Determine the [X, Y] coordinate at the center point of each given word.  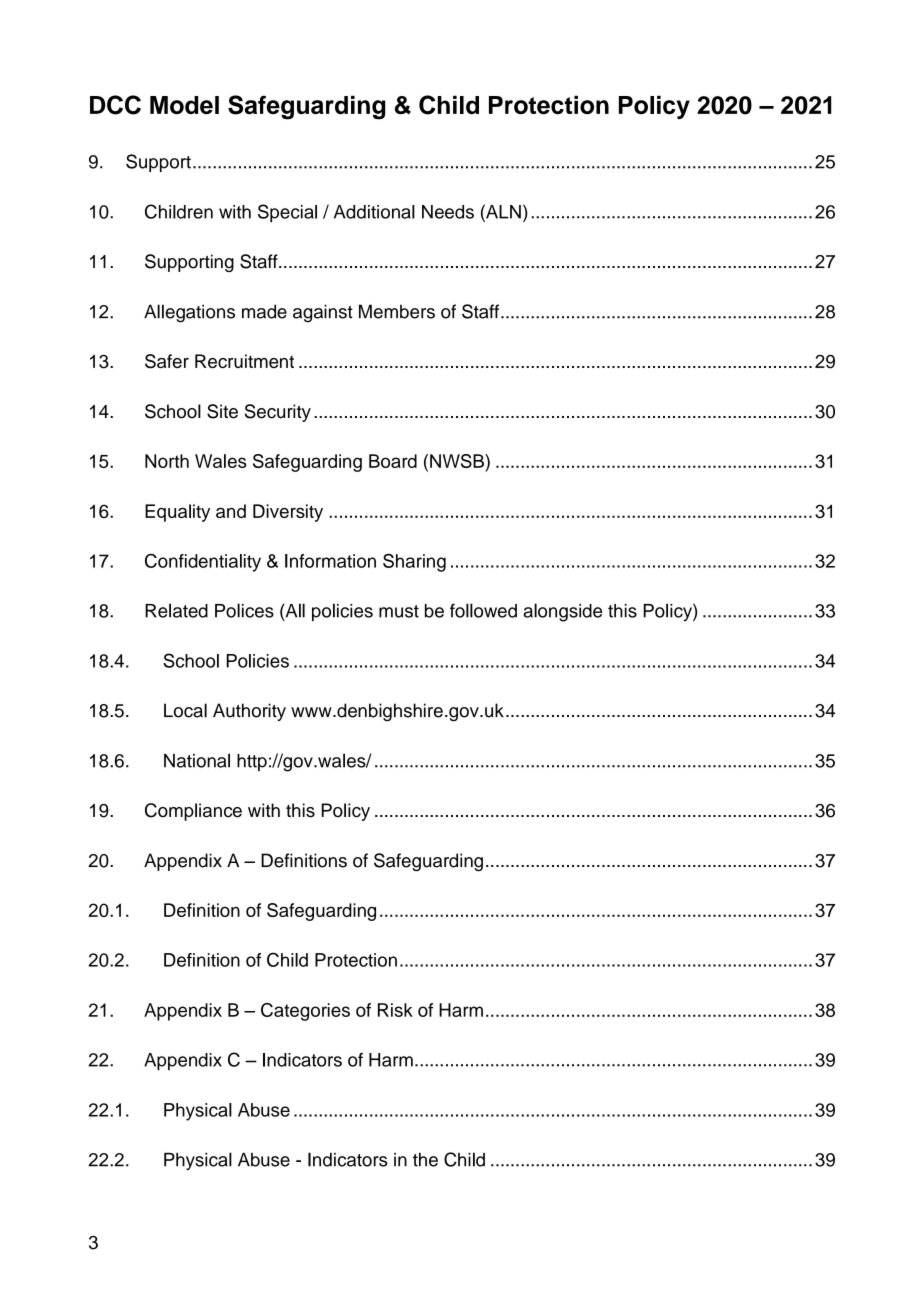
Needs [448, 212]
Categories [305, 1012]
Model [184, 105]
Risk [395, 1010]
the [425, 1160]
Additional [374, 212]
